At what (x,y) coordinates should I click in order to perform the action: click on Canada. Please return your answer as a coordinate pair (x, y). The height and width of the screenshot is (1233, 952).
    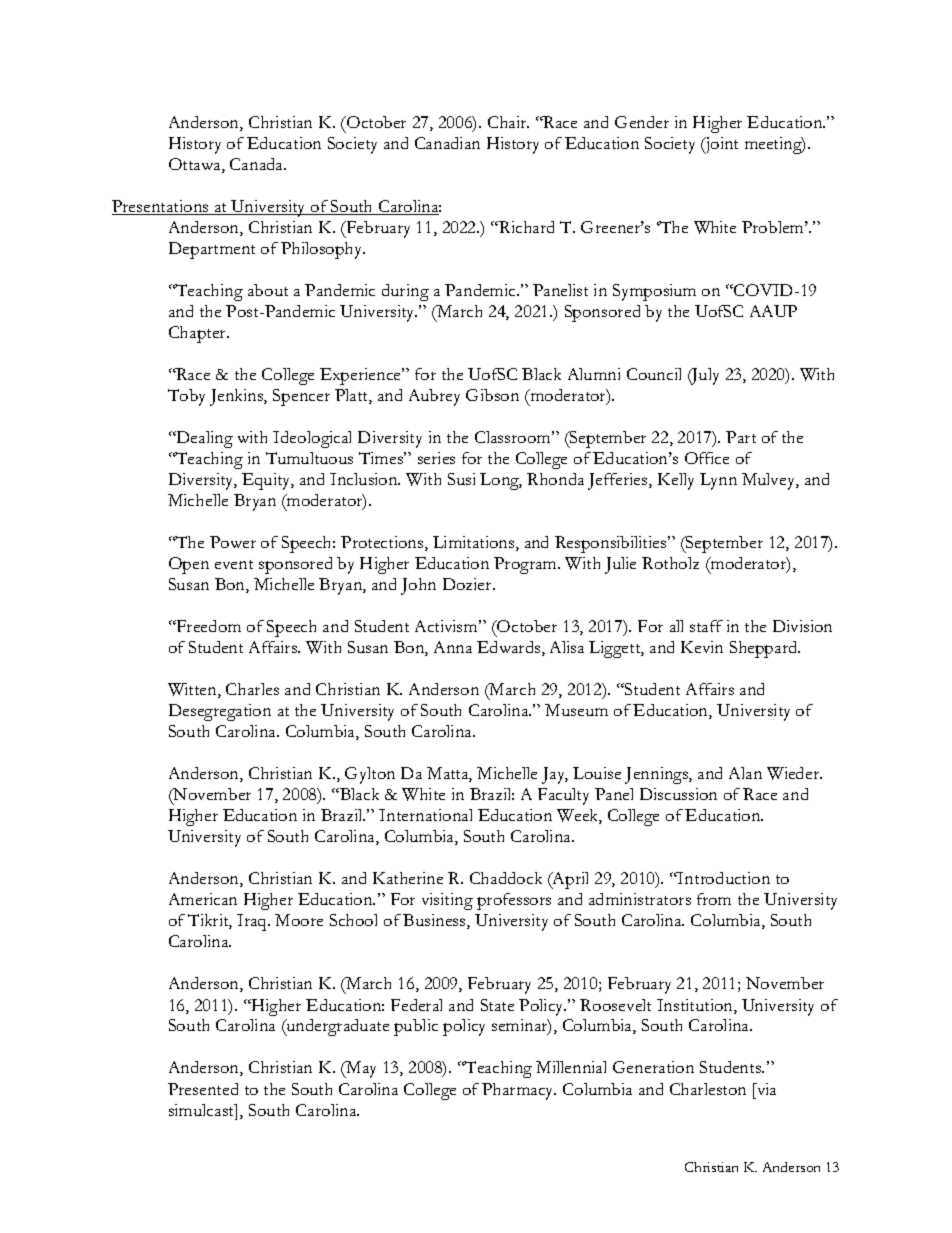
    Looking at the image, I should click on (258, 164).
